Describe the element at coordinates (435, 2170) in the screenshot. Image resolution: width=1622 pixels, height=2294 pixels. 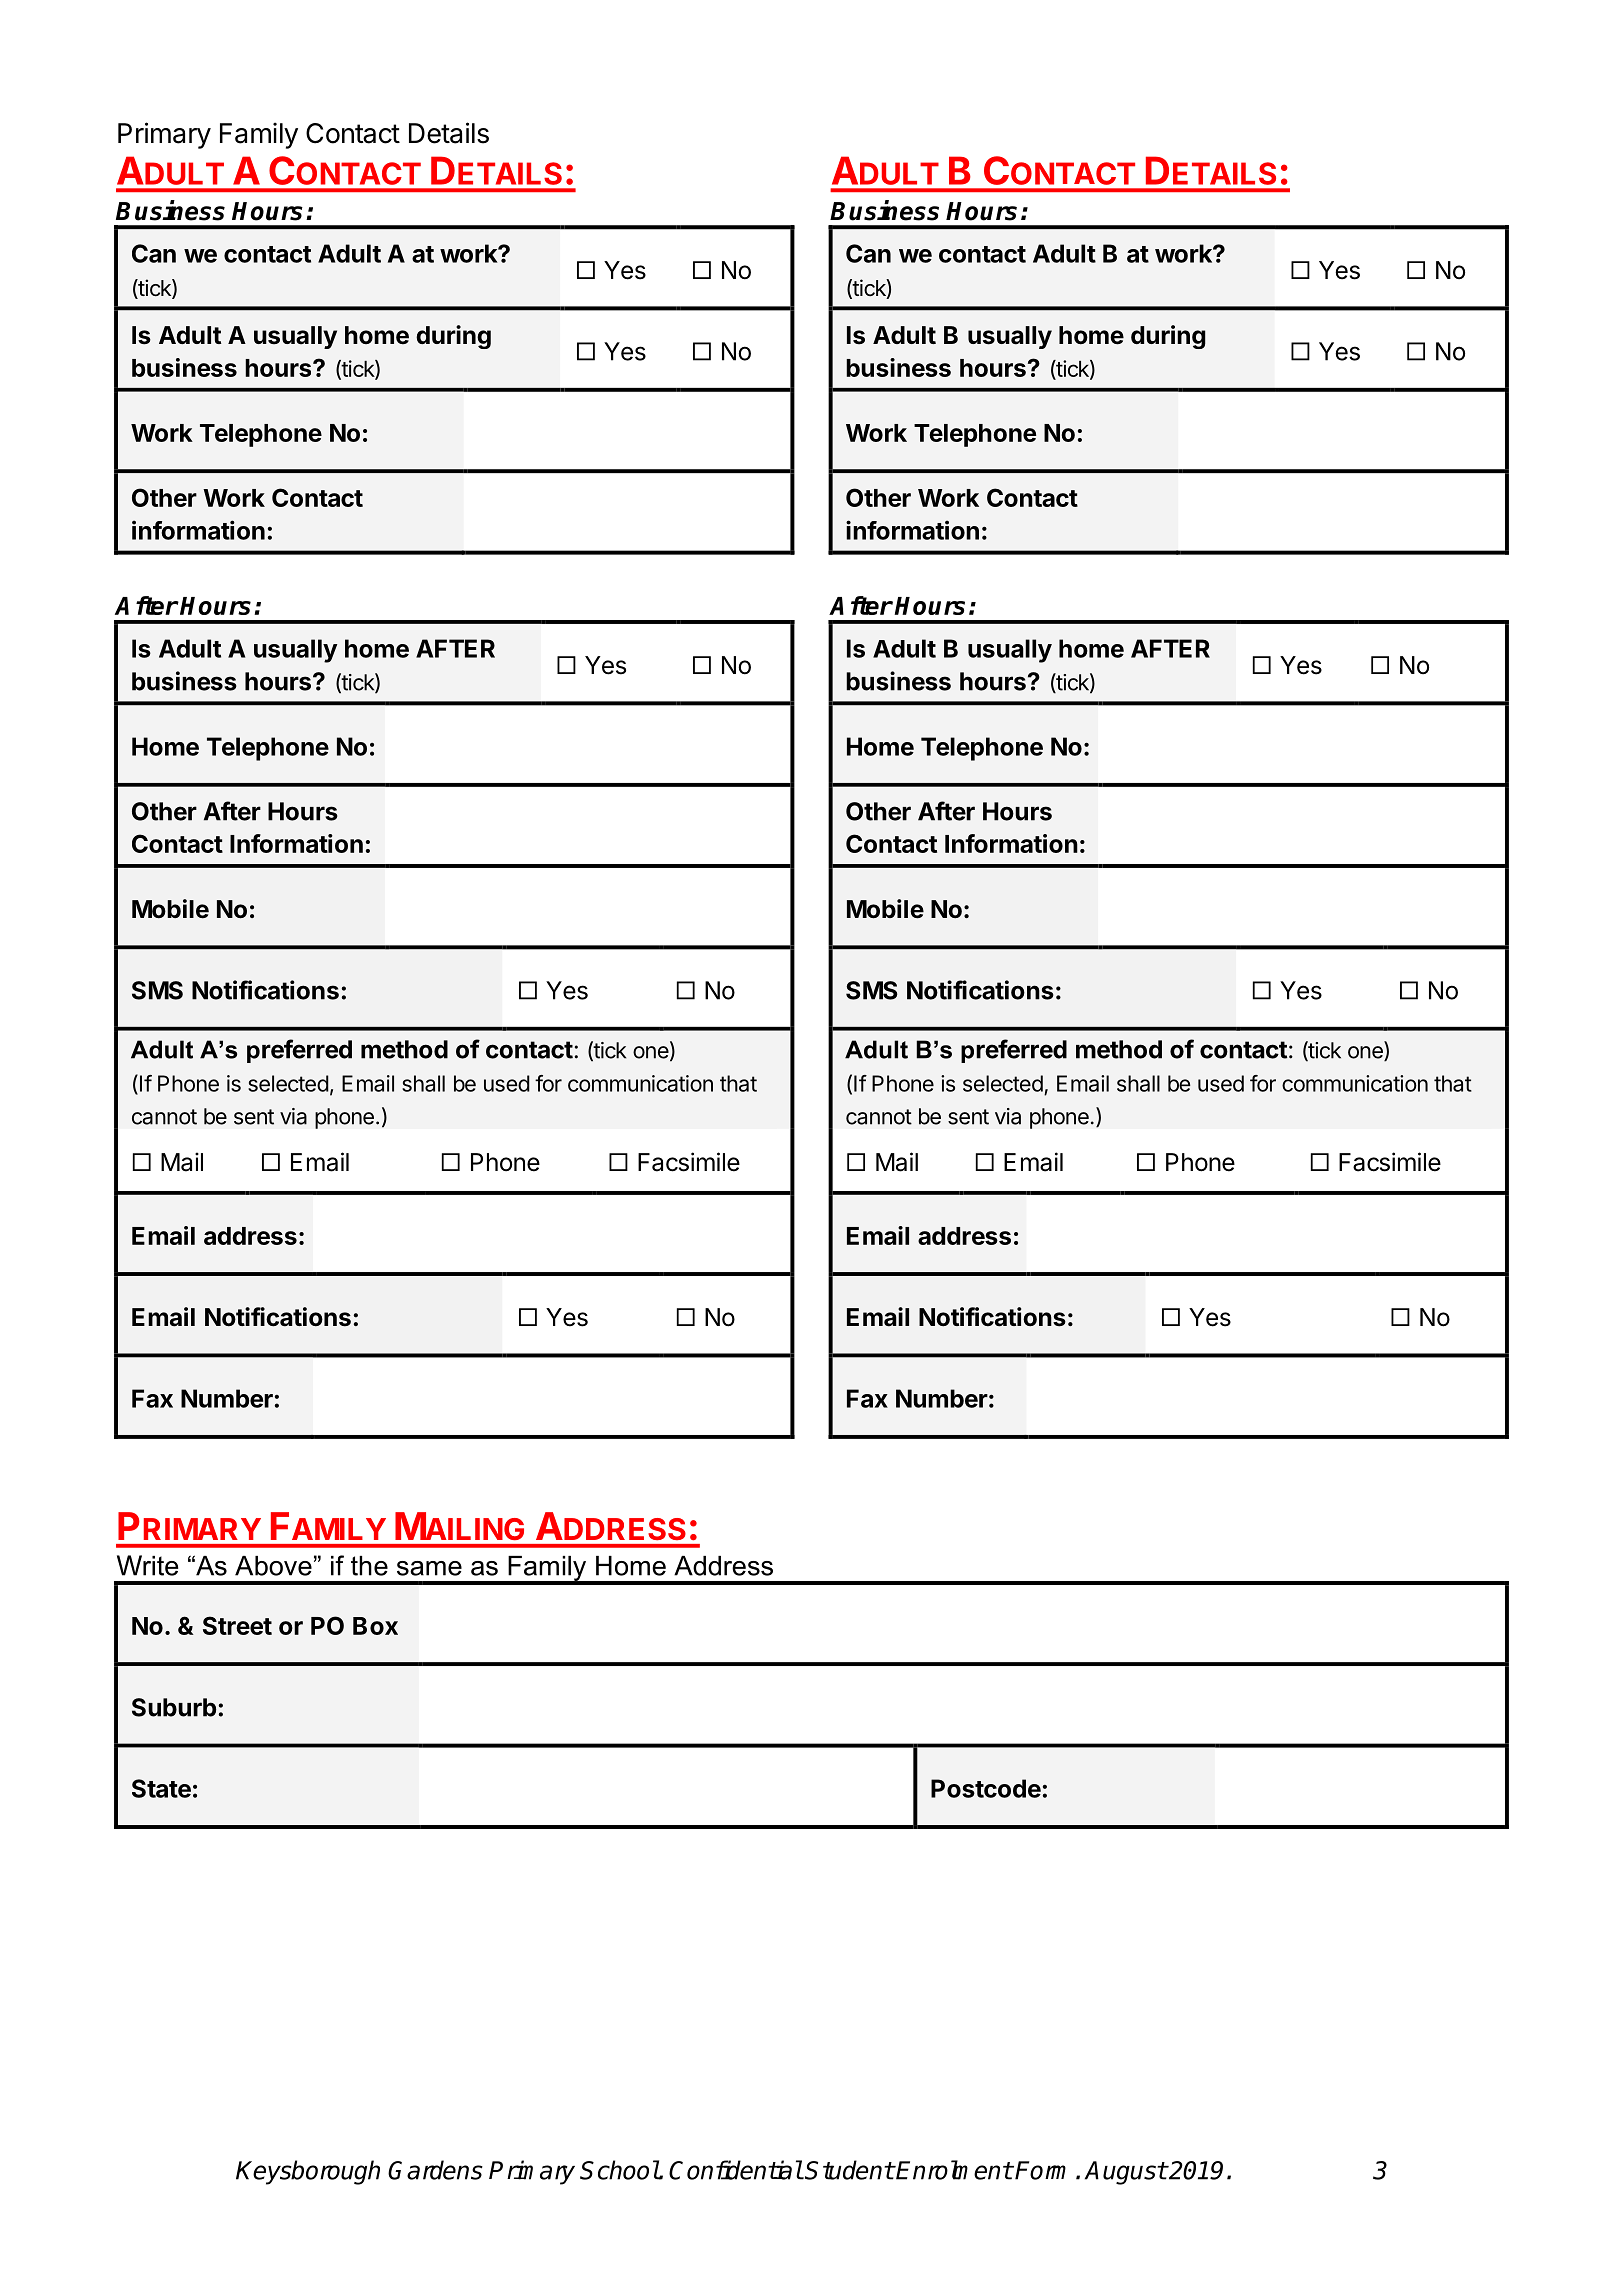
I see `Gardens` at that location.
